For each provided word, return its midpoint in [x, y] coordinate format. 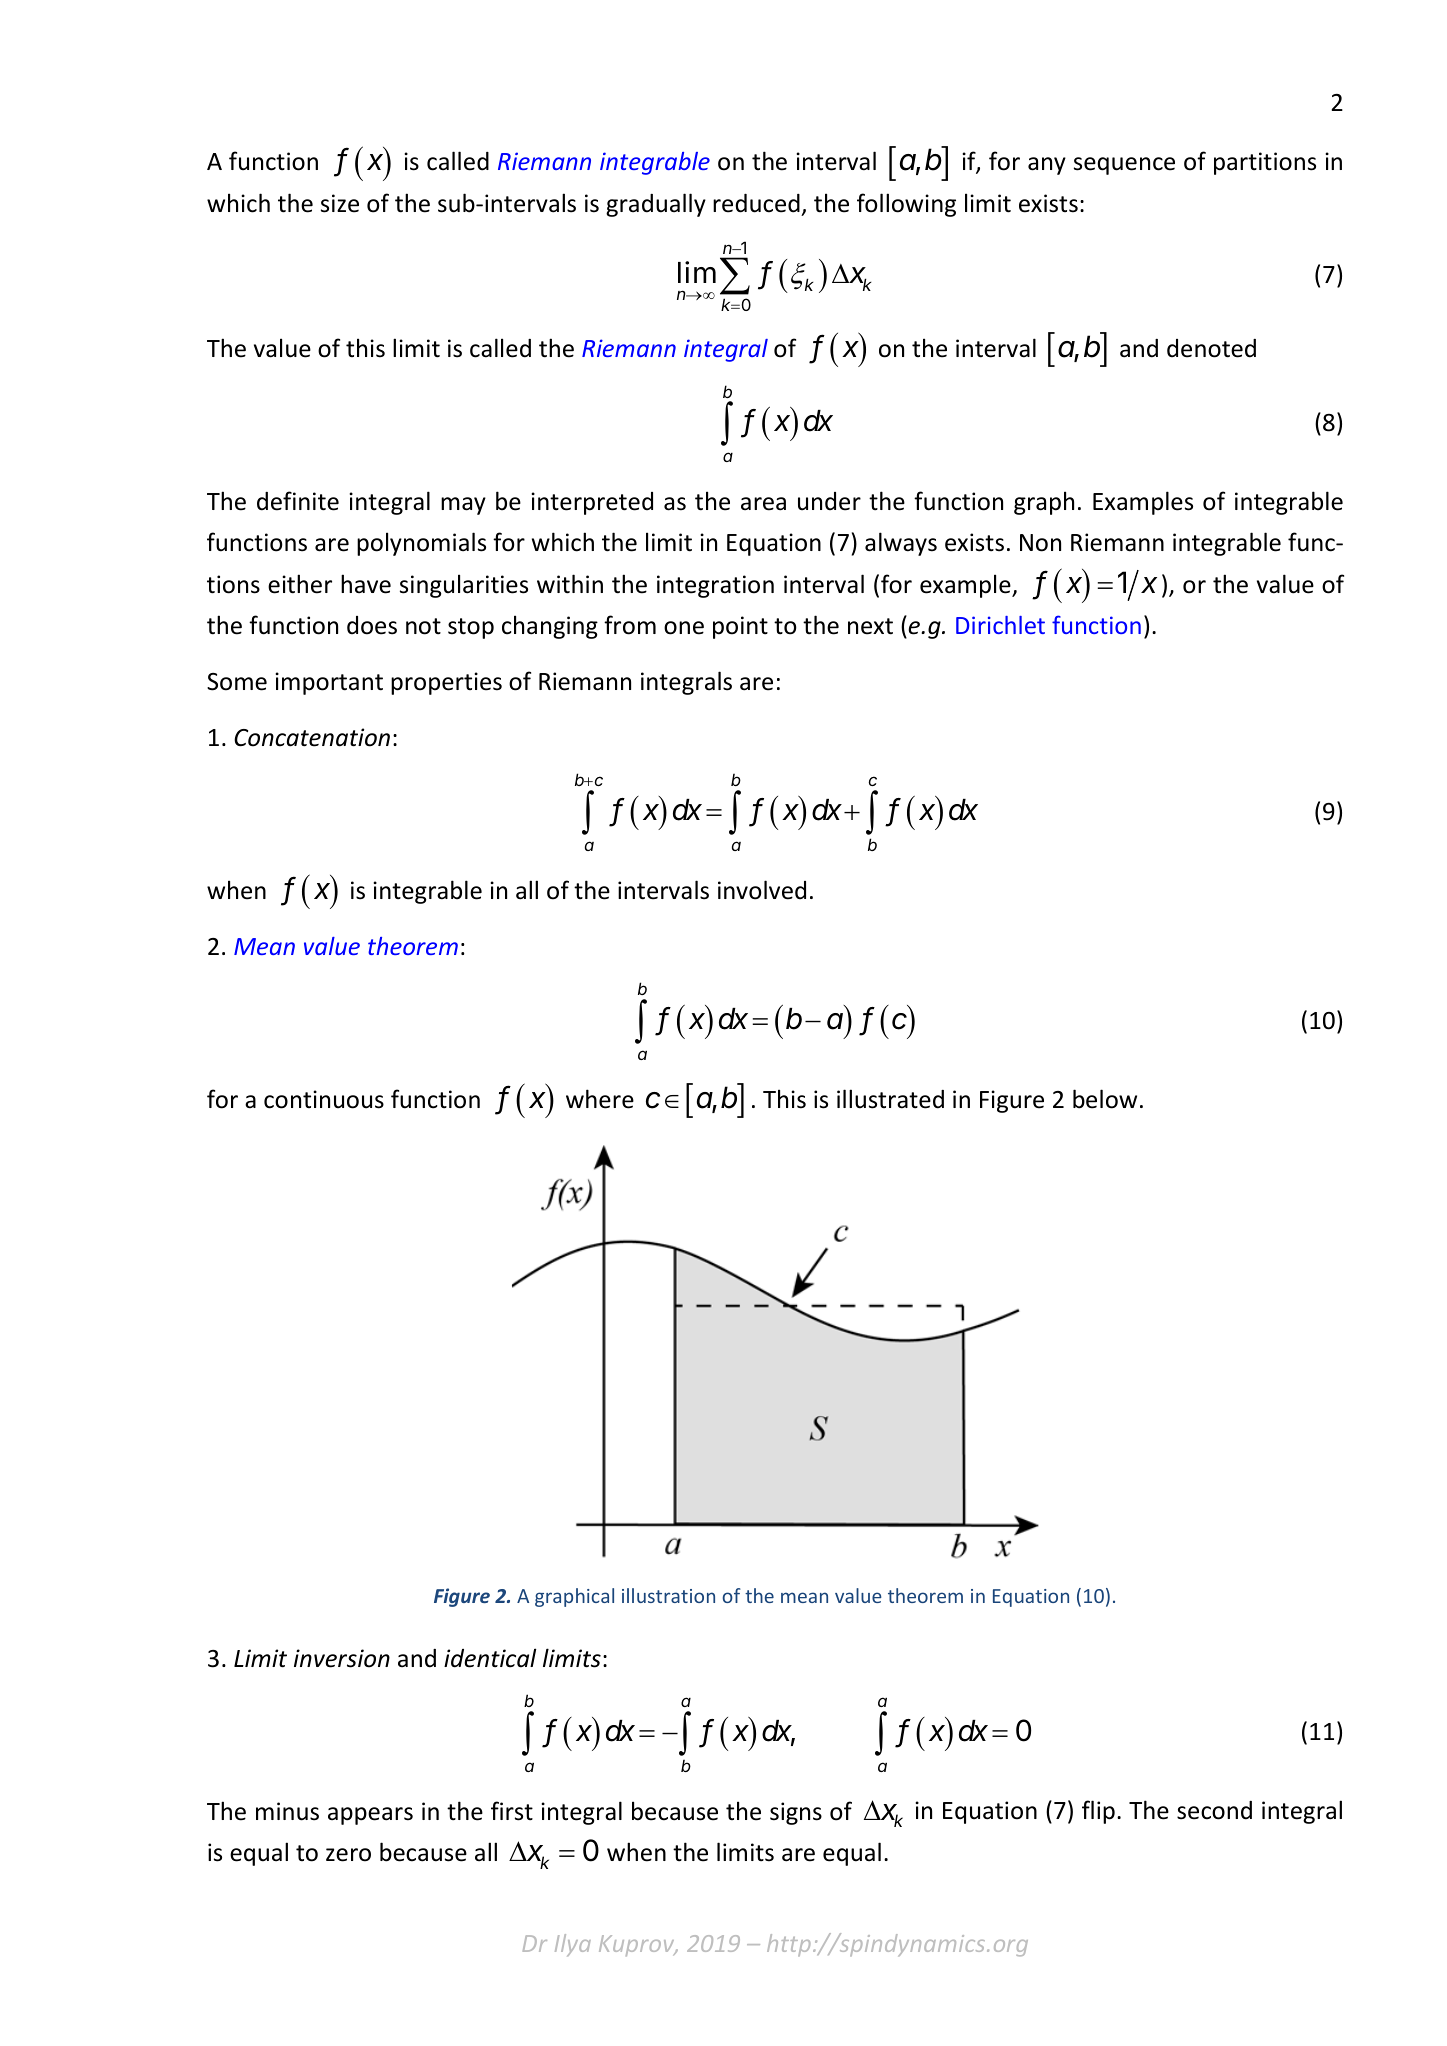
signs [796, 1813]
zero [348, 1855]
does [372, 625]
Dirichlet [1000, 625]
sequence [1124, 166]
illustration [668, 1595]
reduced [756, 203]
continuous [324, 1099]
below [1105, 1099]
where [600, 1099]
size [340, 203]
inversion [342, 1658]
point [740, 627]
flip [1098, 1812]
